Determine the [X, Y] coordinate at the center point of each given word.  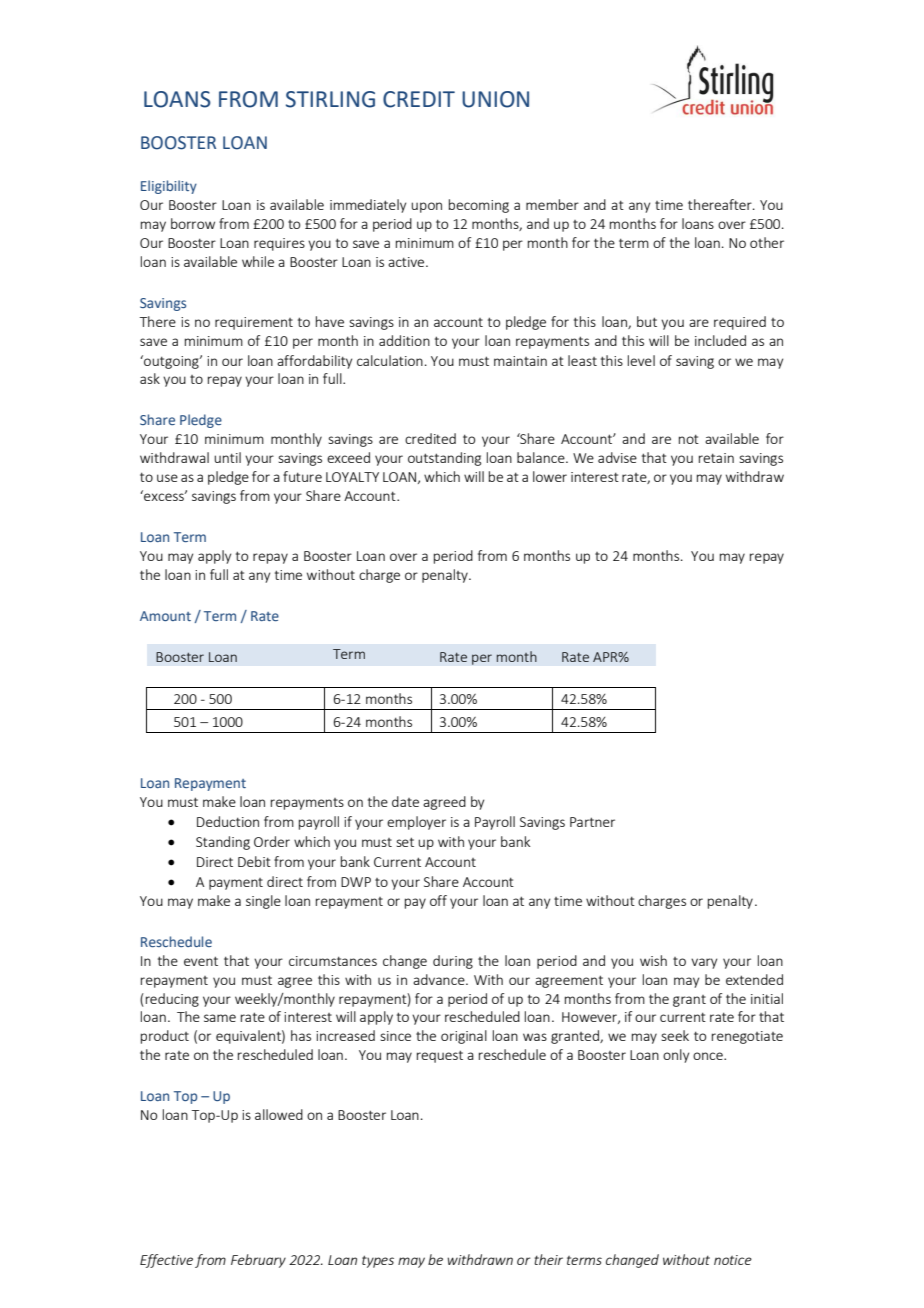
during [453, 962]
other [767, 242]
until [227, 457]
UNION [495, 99]
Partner [592, 822]
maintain [520, 361]
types [378, 1261]
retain [716, 458]
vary [704, 963]
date [405, 801]
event [201, 961]
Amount [165, 616]
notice [733, 1260]
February [258, 1261]
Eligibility [169, 187]
